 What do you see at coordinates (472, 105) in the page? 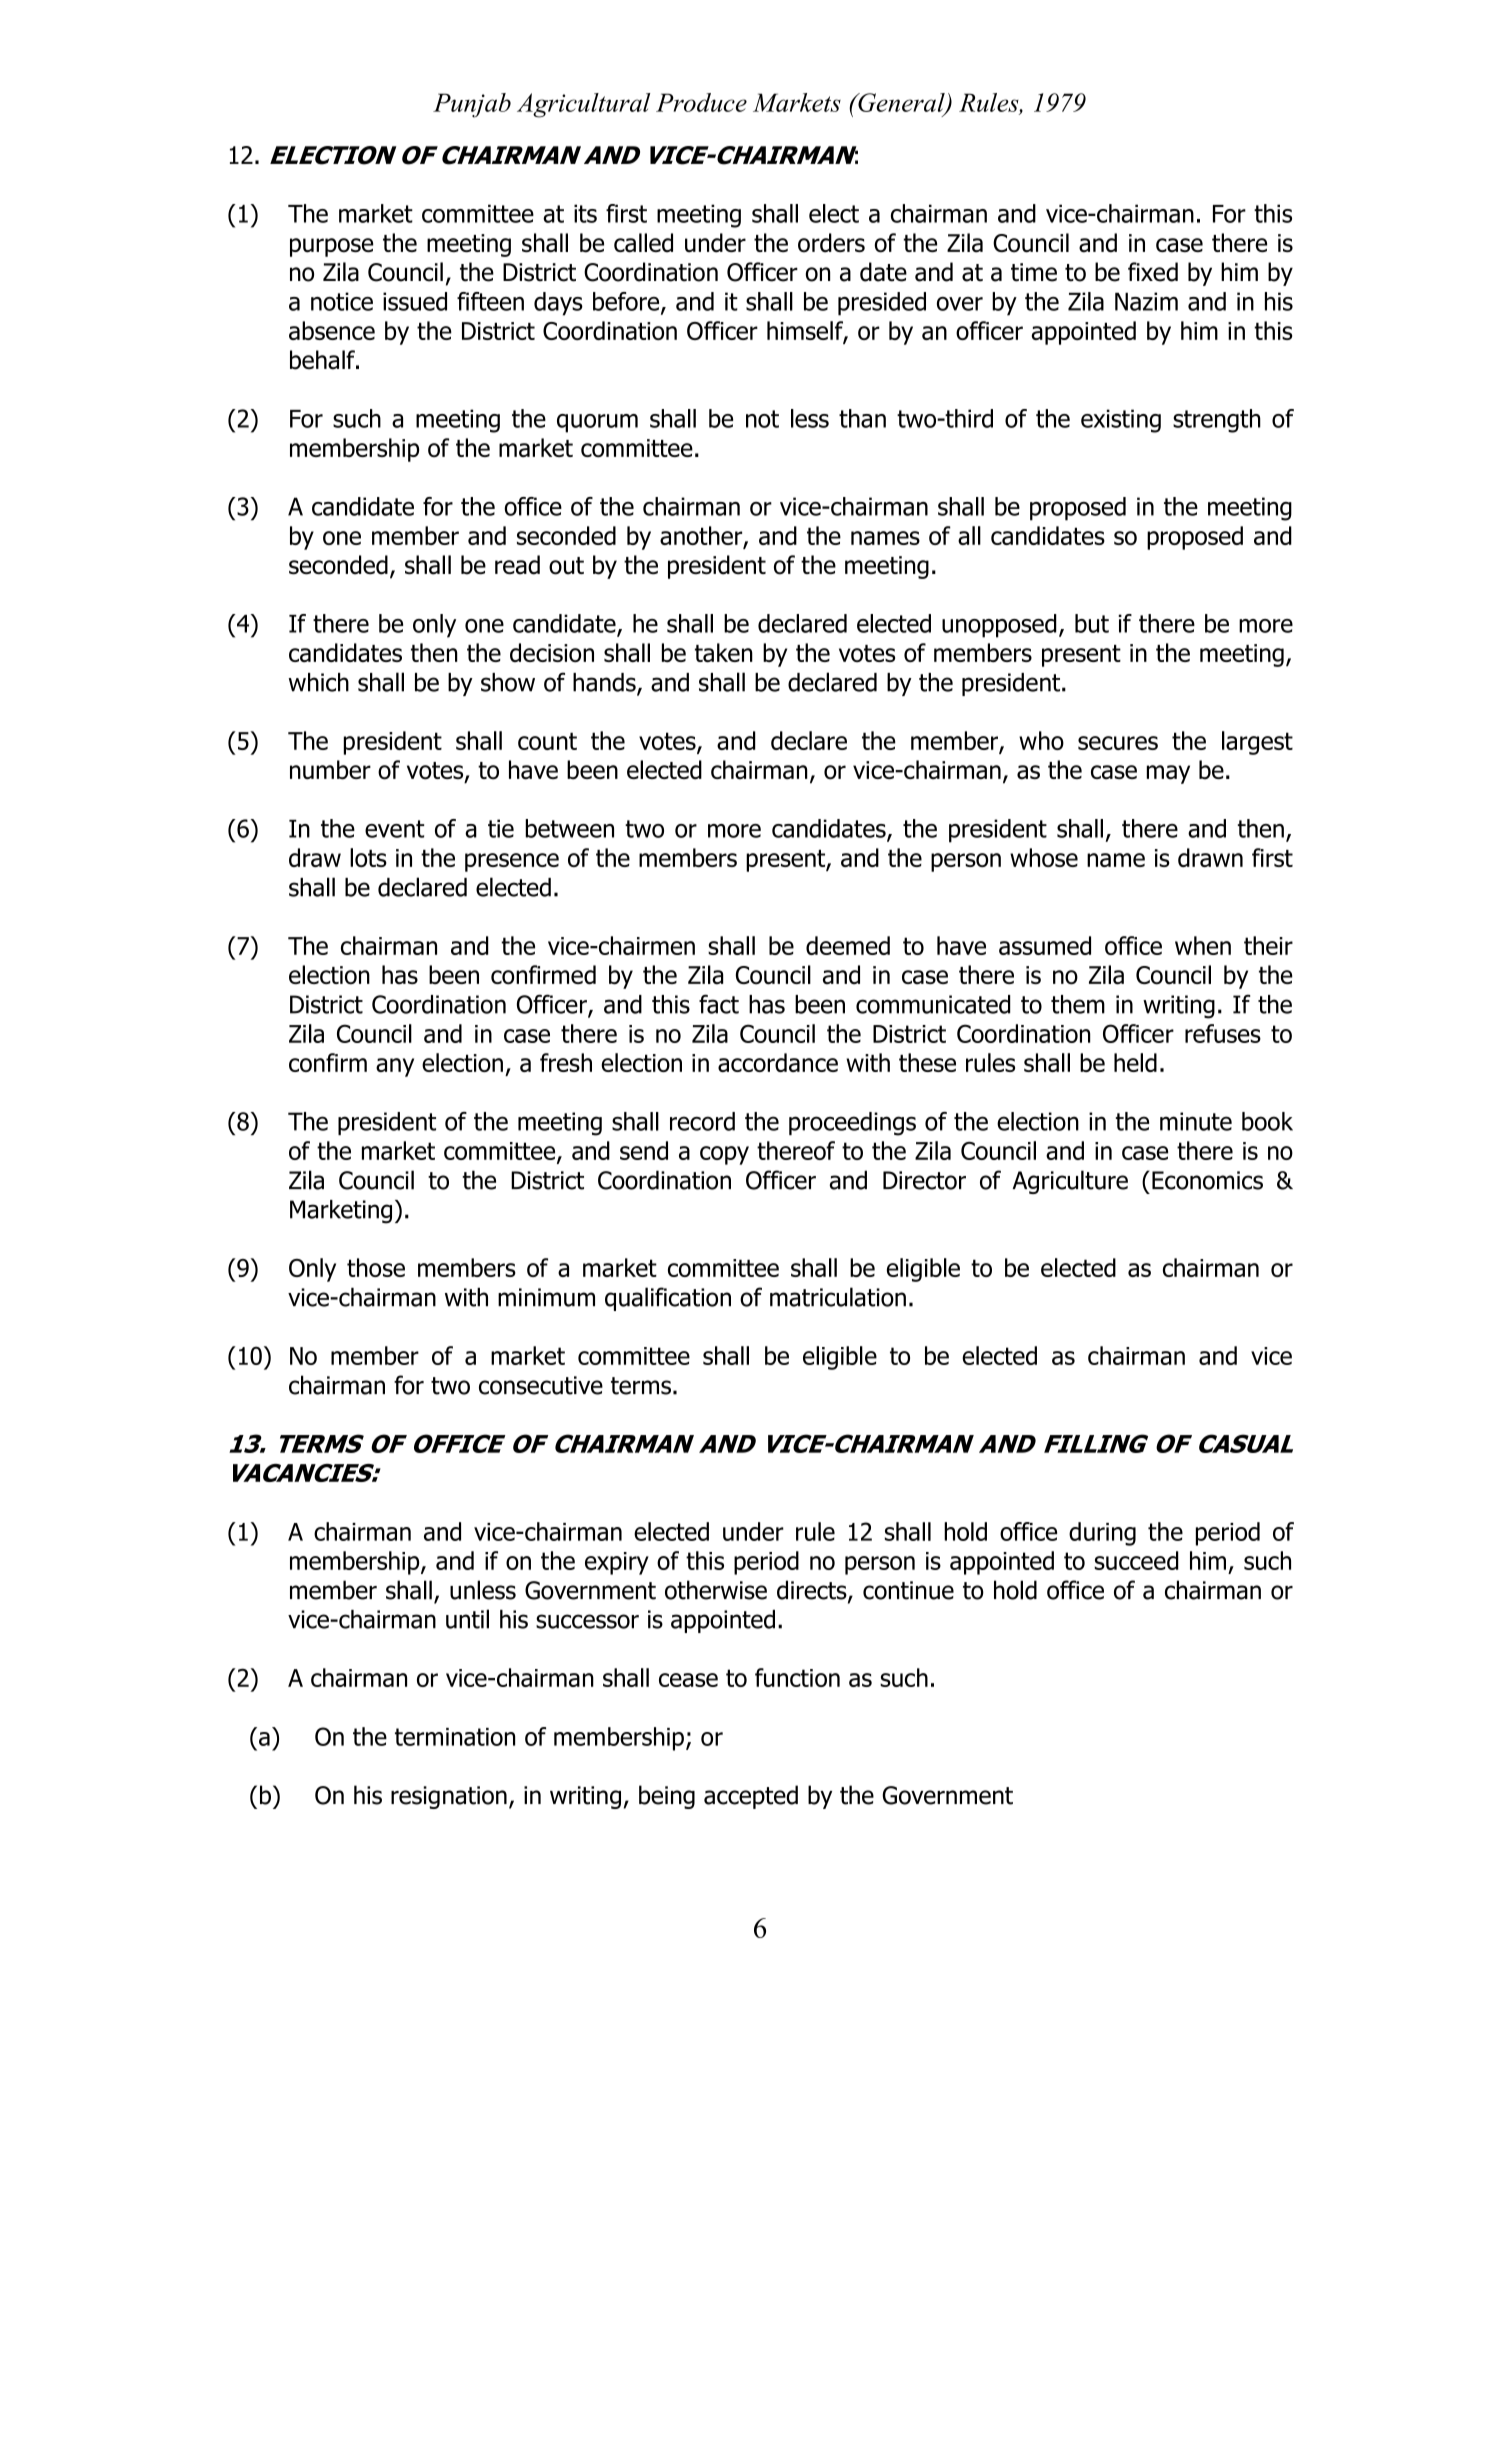
I see `Punjab` at bounding box center [472, 105].
